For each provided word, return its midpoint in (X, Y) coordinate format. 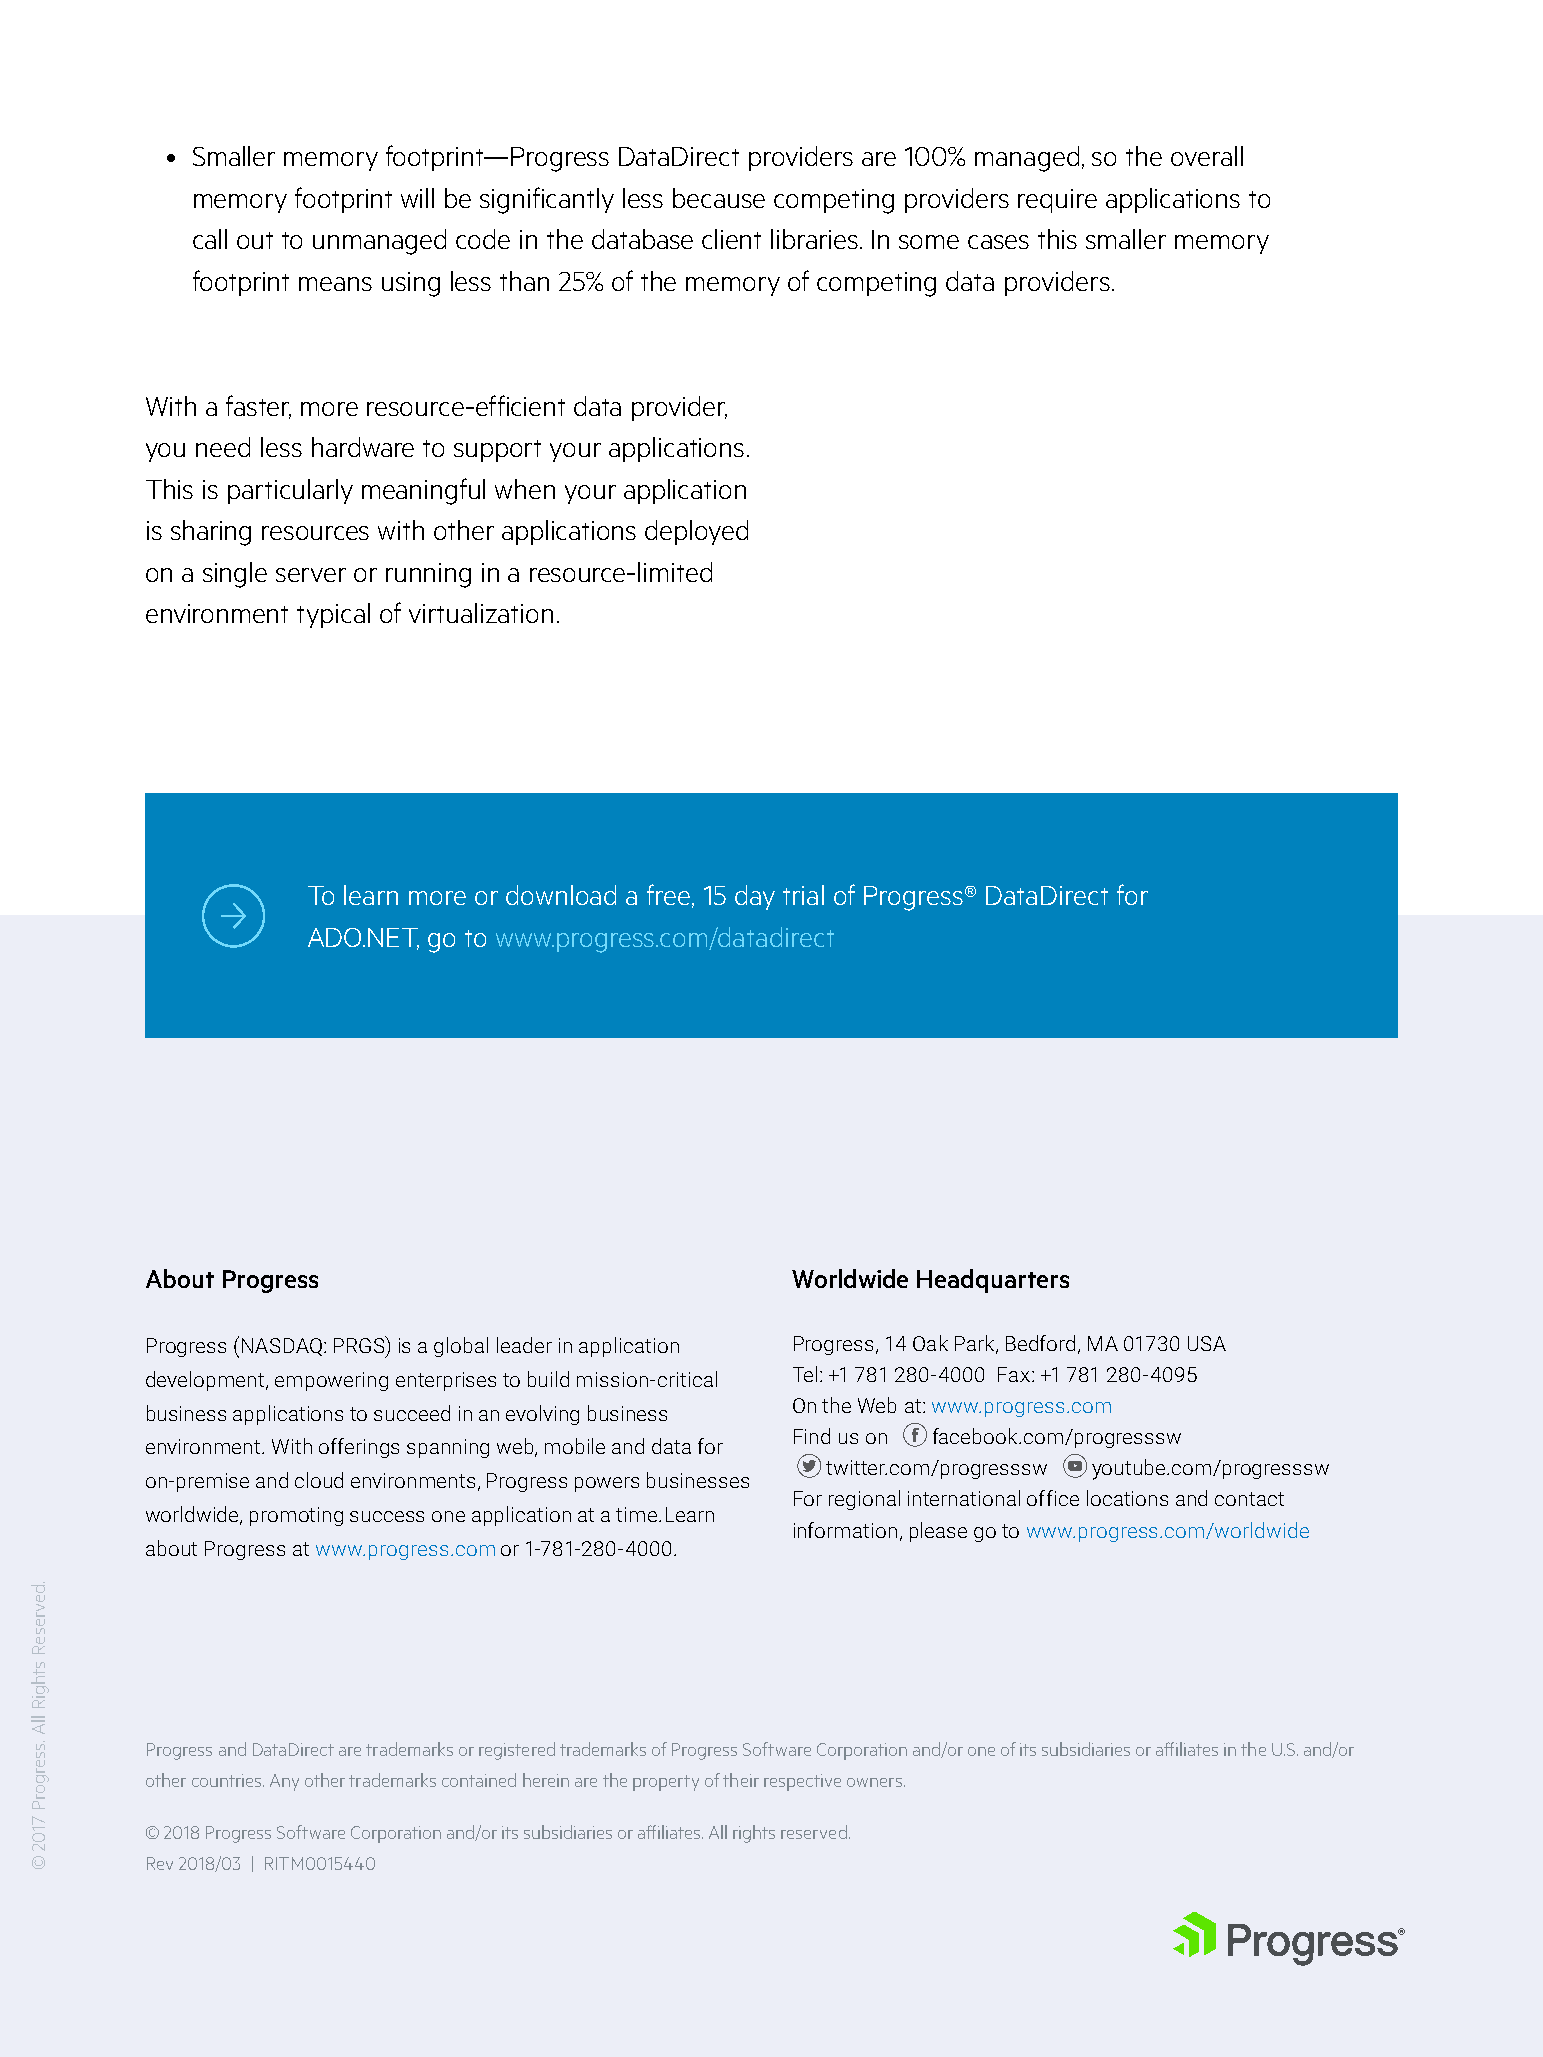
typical (333, 615)
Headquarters (993, 1281)
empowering (331, 1381)
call (210, 239)
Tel (805, 1374)
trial (803, 895)
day (755, 897)
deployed (696, 532)
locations (1127, 1498)
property (666, 1783)
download (561, 895)
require (1057, 201)
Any (284, 1782)
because (719, 198)
